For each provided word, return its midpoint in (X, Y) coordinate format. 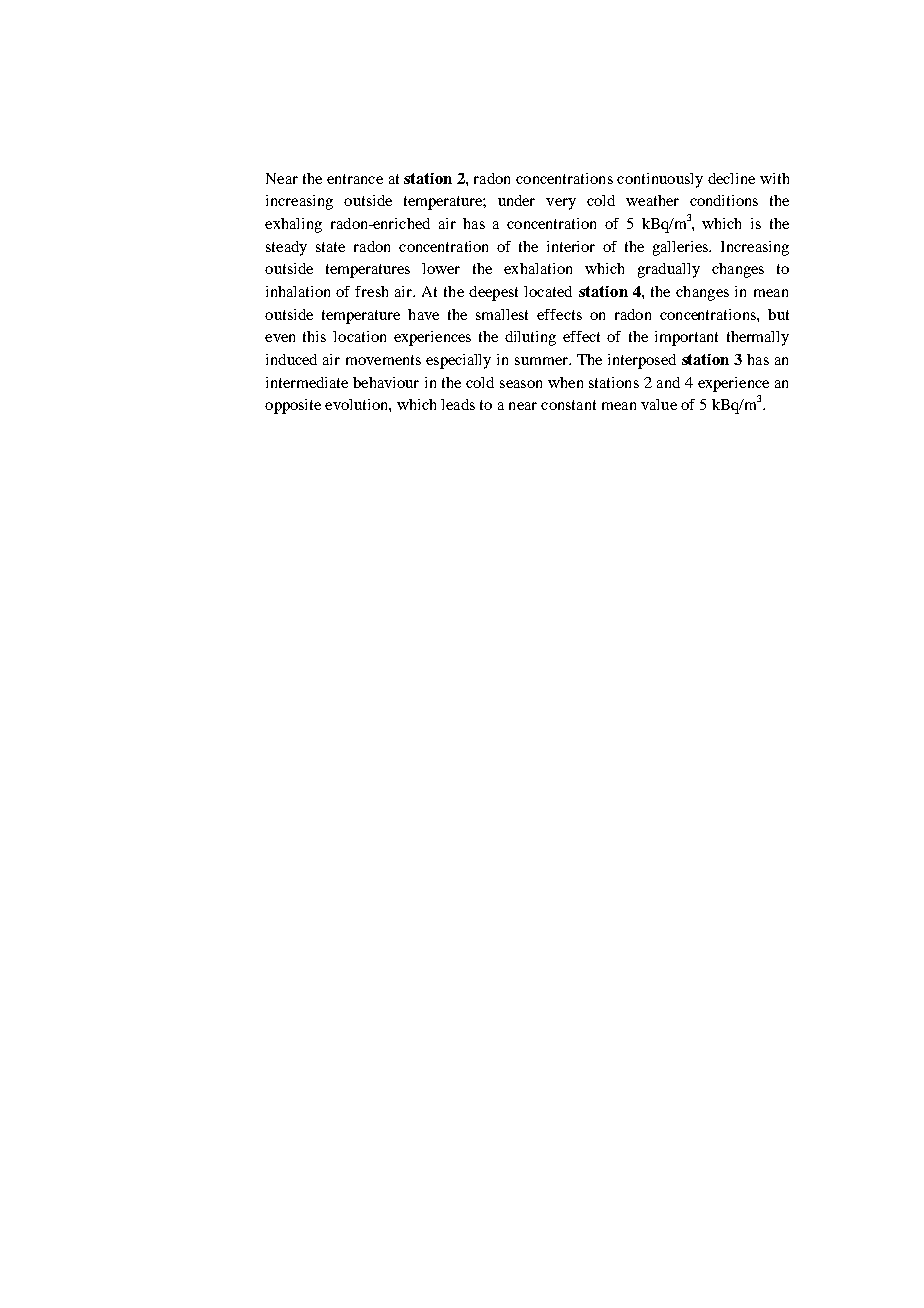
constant (568, 405)
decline (731, 178)
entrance (355, 179)
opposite (293, 406)
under (516, 200)
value (659, 404)
